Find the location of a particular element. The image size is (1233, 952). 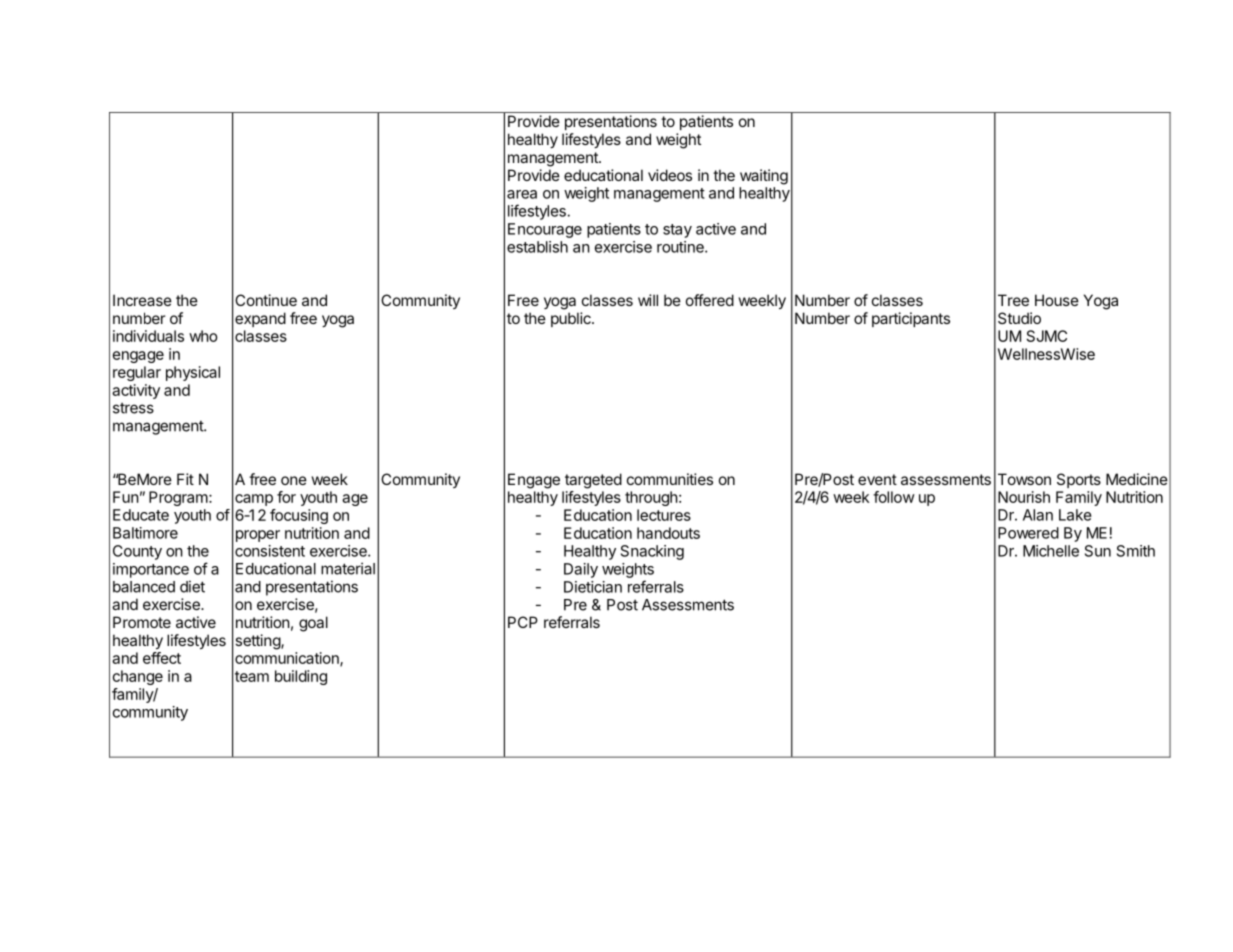

who is located at coordinates (203, 336).
